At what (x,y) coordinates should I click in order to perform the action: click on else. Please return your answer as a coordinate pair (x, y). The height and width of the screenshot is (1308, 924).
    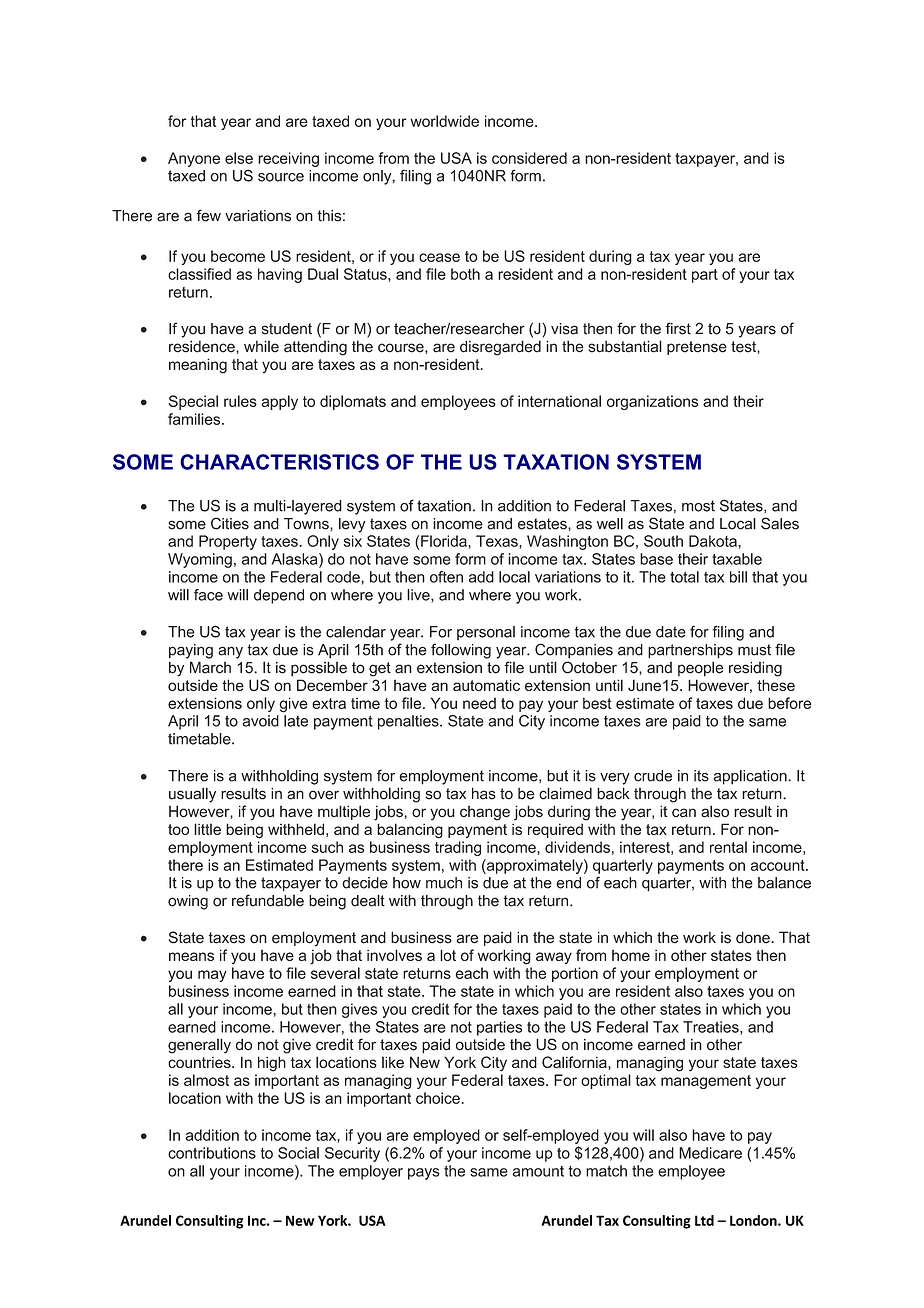
    Looking at the image, I should click on (239, 158).
